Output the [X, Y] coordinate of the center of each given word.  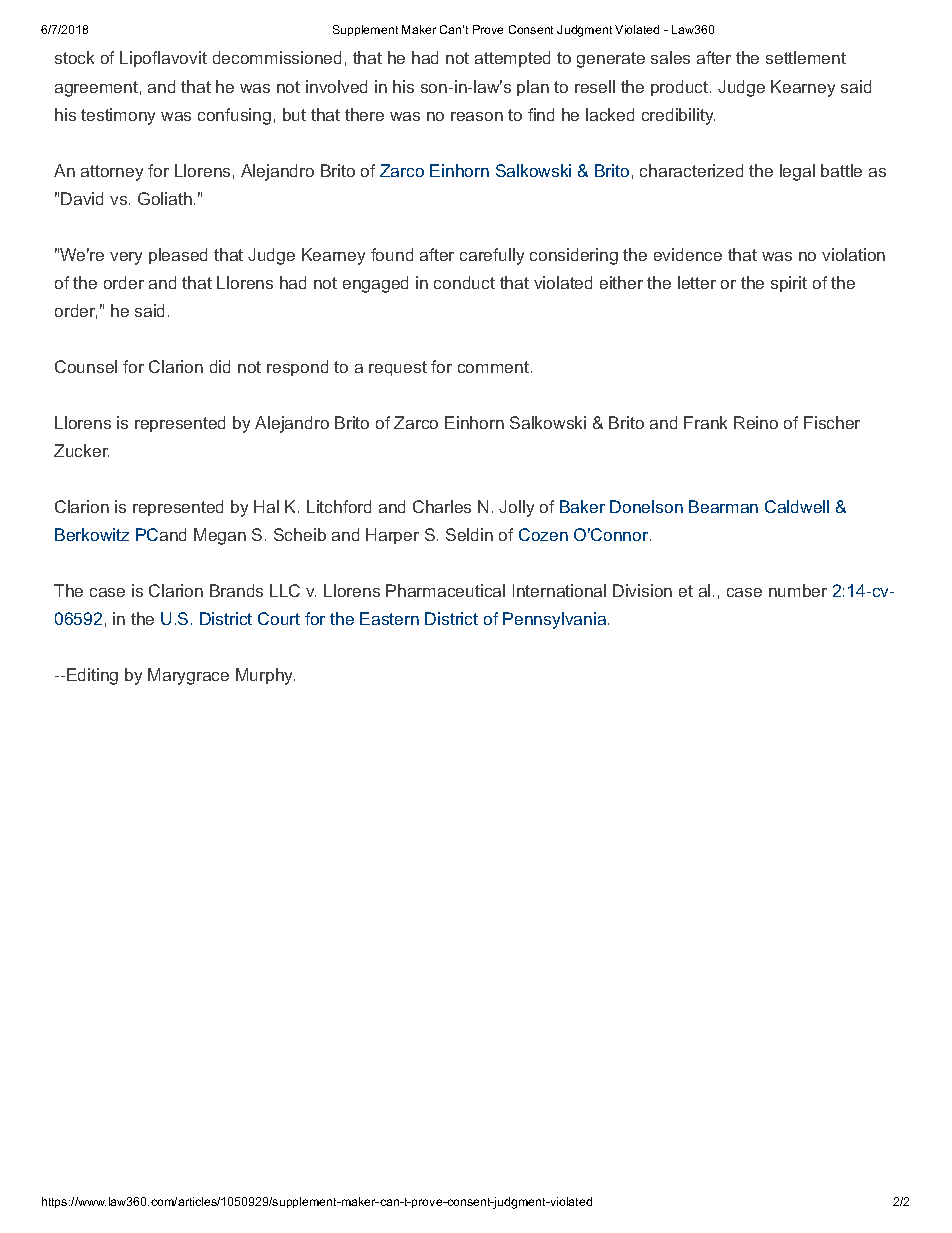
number [798, 590]
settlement [806, 57]
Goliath [165, 198]
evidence [688, 254]
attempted [512, 59]
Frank [705, 422]
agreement [96, 89]
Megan [220, 536]
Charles [442, 506]
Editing [92, 676]
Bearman [723, 506]
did [220, 366]
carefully [492, 256]
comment [493, 367]
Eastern [389, 618]
